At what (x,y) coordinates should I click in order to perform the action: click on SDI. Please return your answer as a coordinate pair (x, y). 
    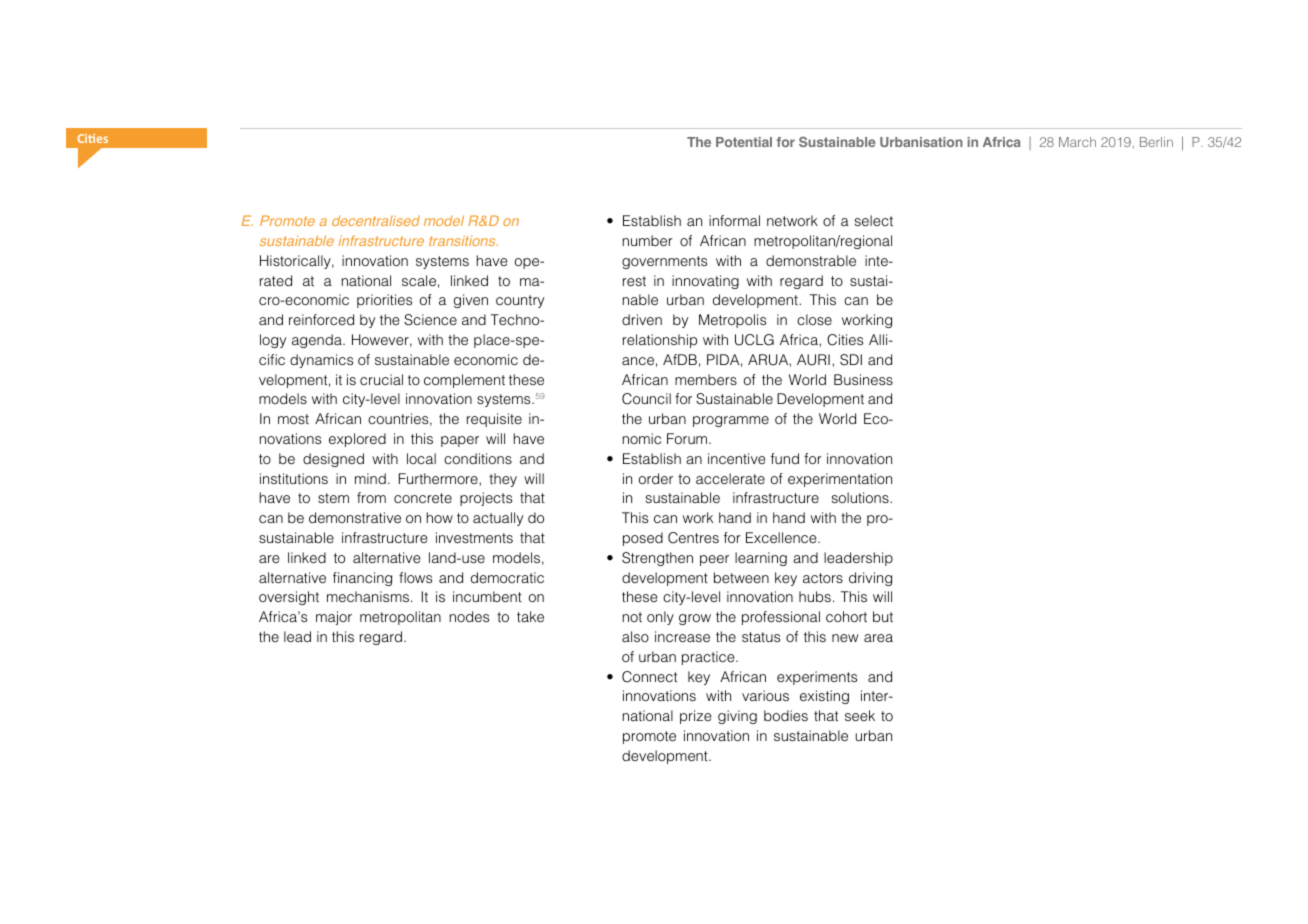
    Looking at the image, I should click on (851, 360).
